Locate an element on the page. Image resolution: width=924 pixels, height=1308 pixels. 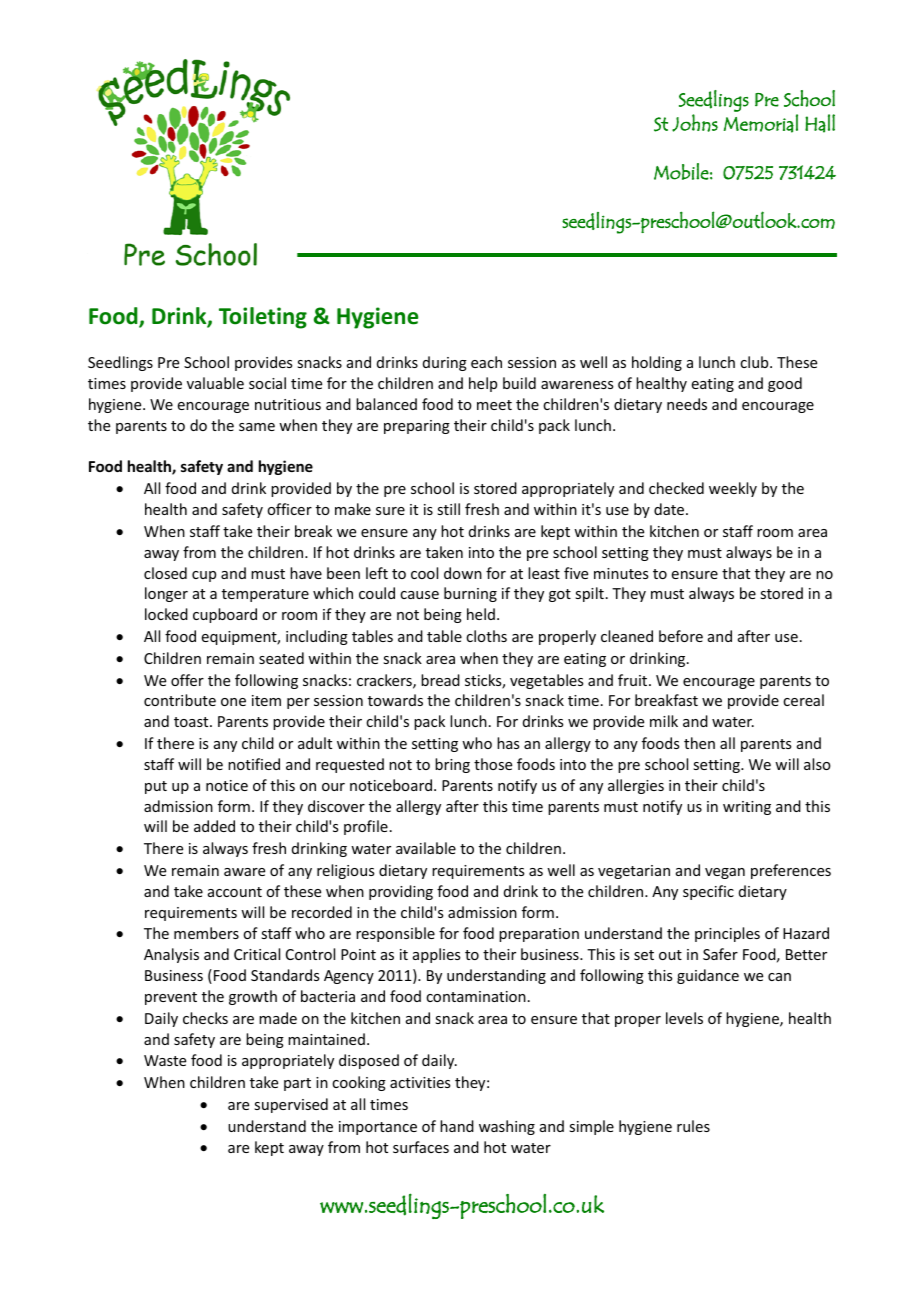
washing is located at coordinates (507, 1127).
